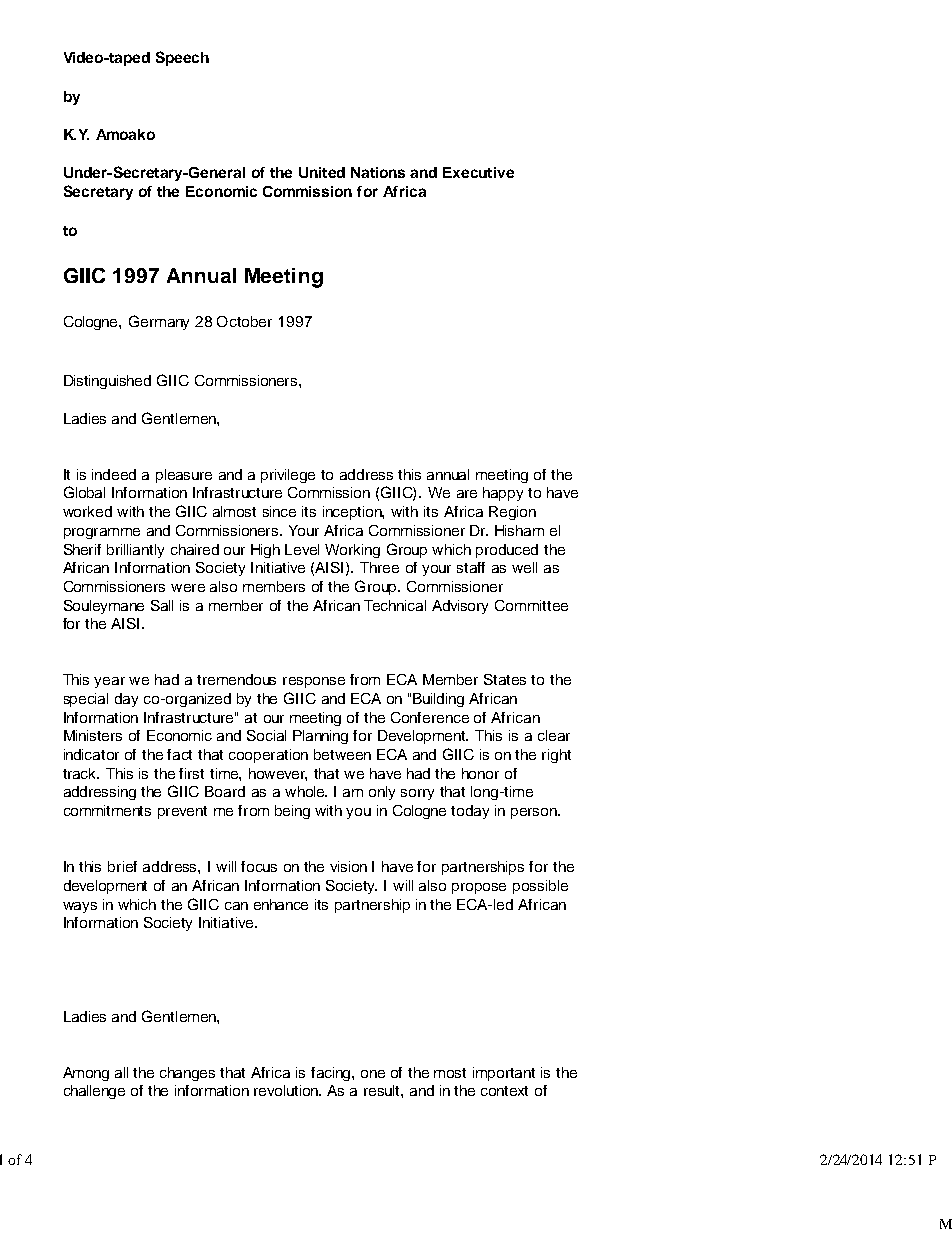 Image resolution: width=952 pixels, height=1233 pixels. I want to click on United, so click(322, 172).
